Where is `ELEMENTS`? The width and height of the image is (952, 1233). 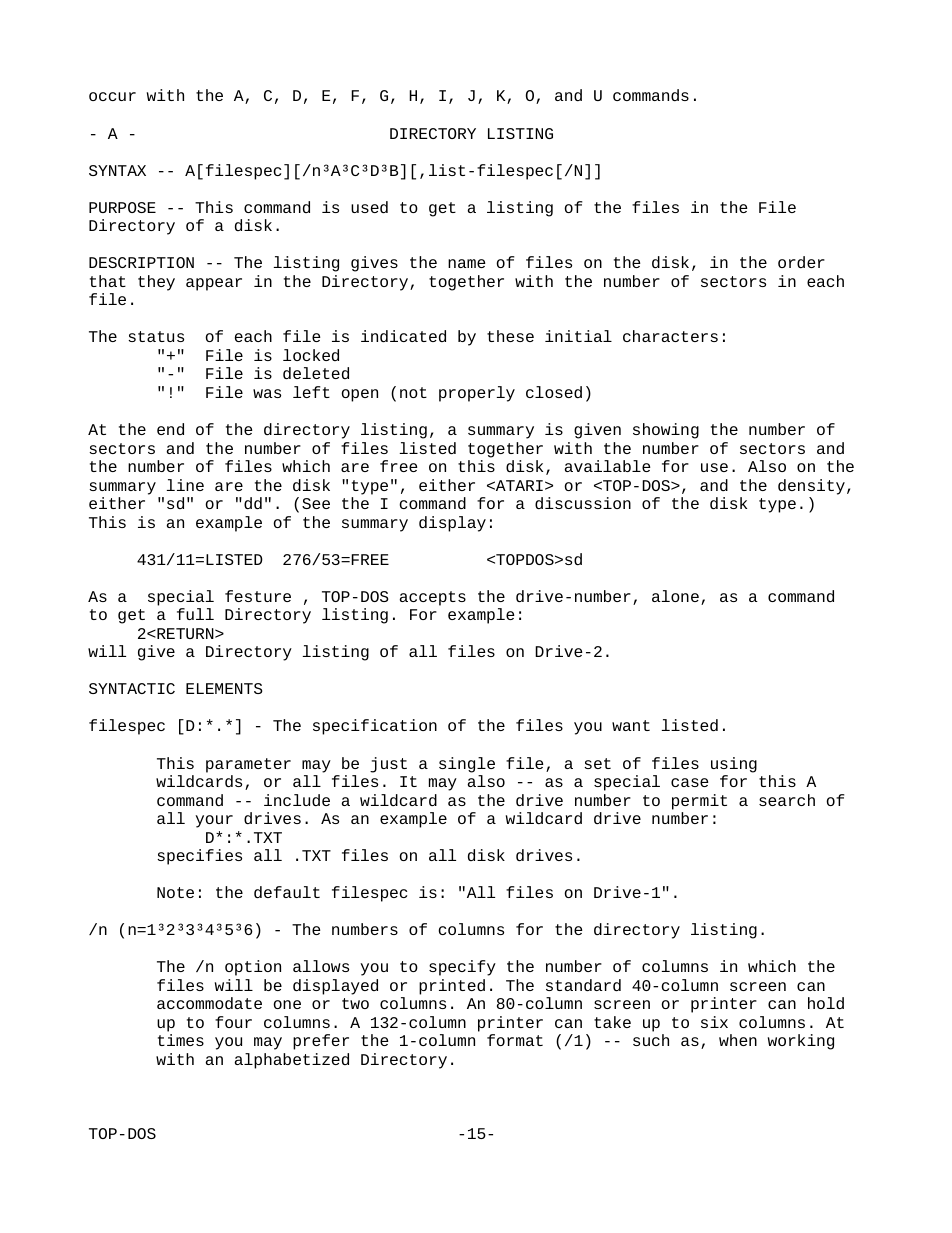
ELEMENTS is located at coordinates (224, 688).
